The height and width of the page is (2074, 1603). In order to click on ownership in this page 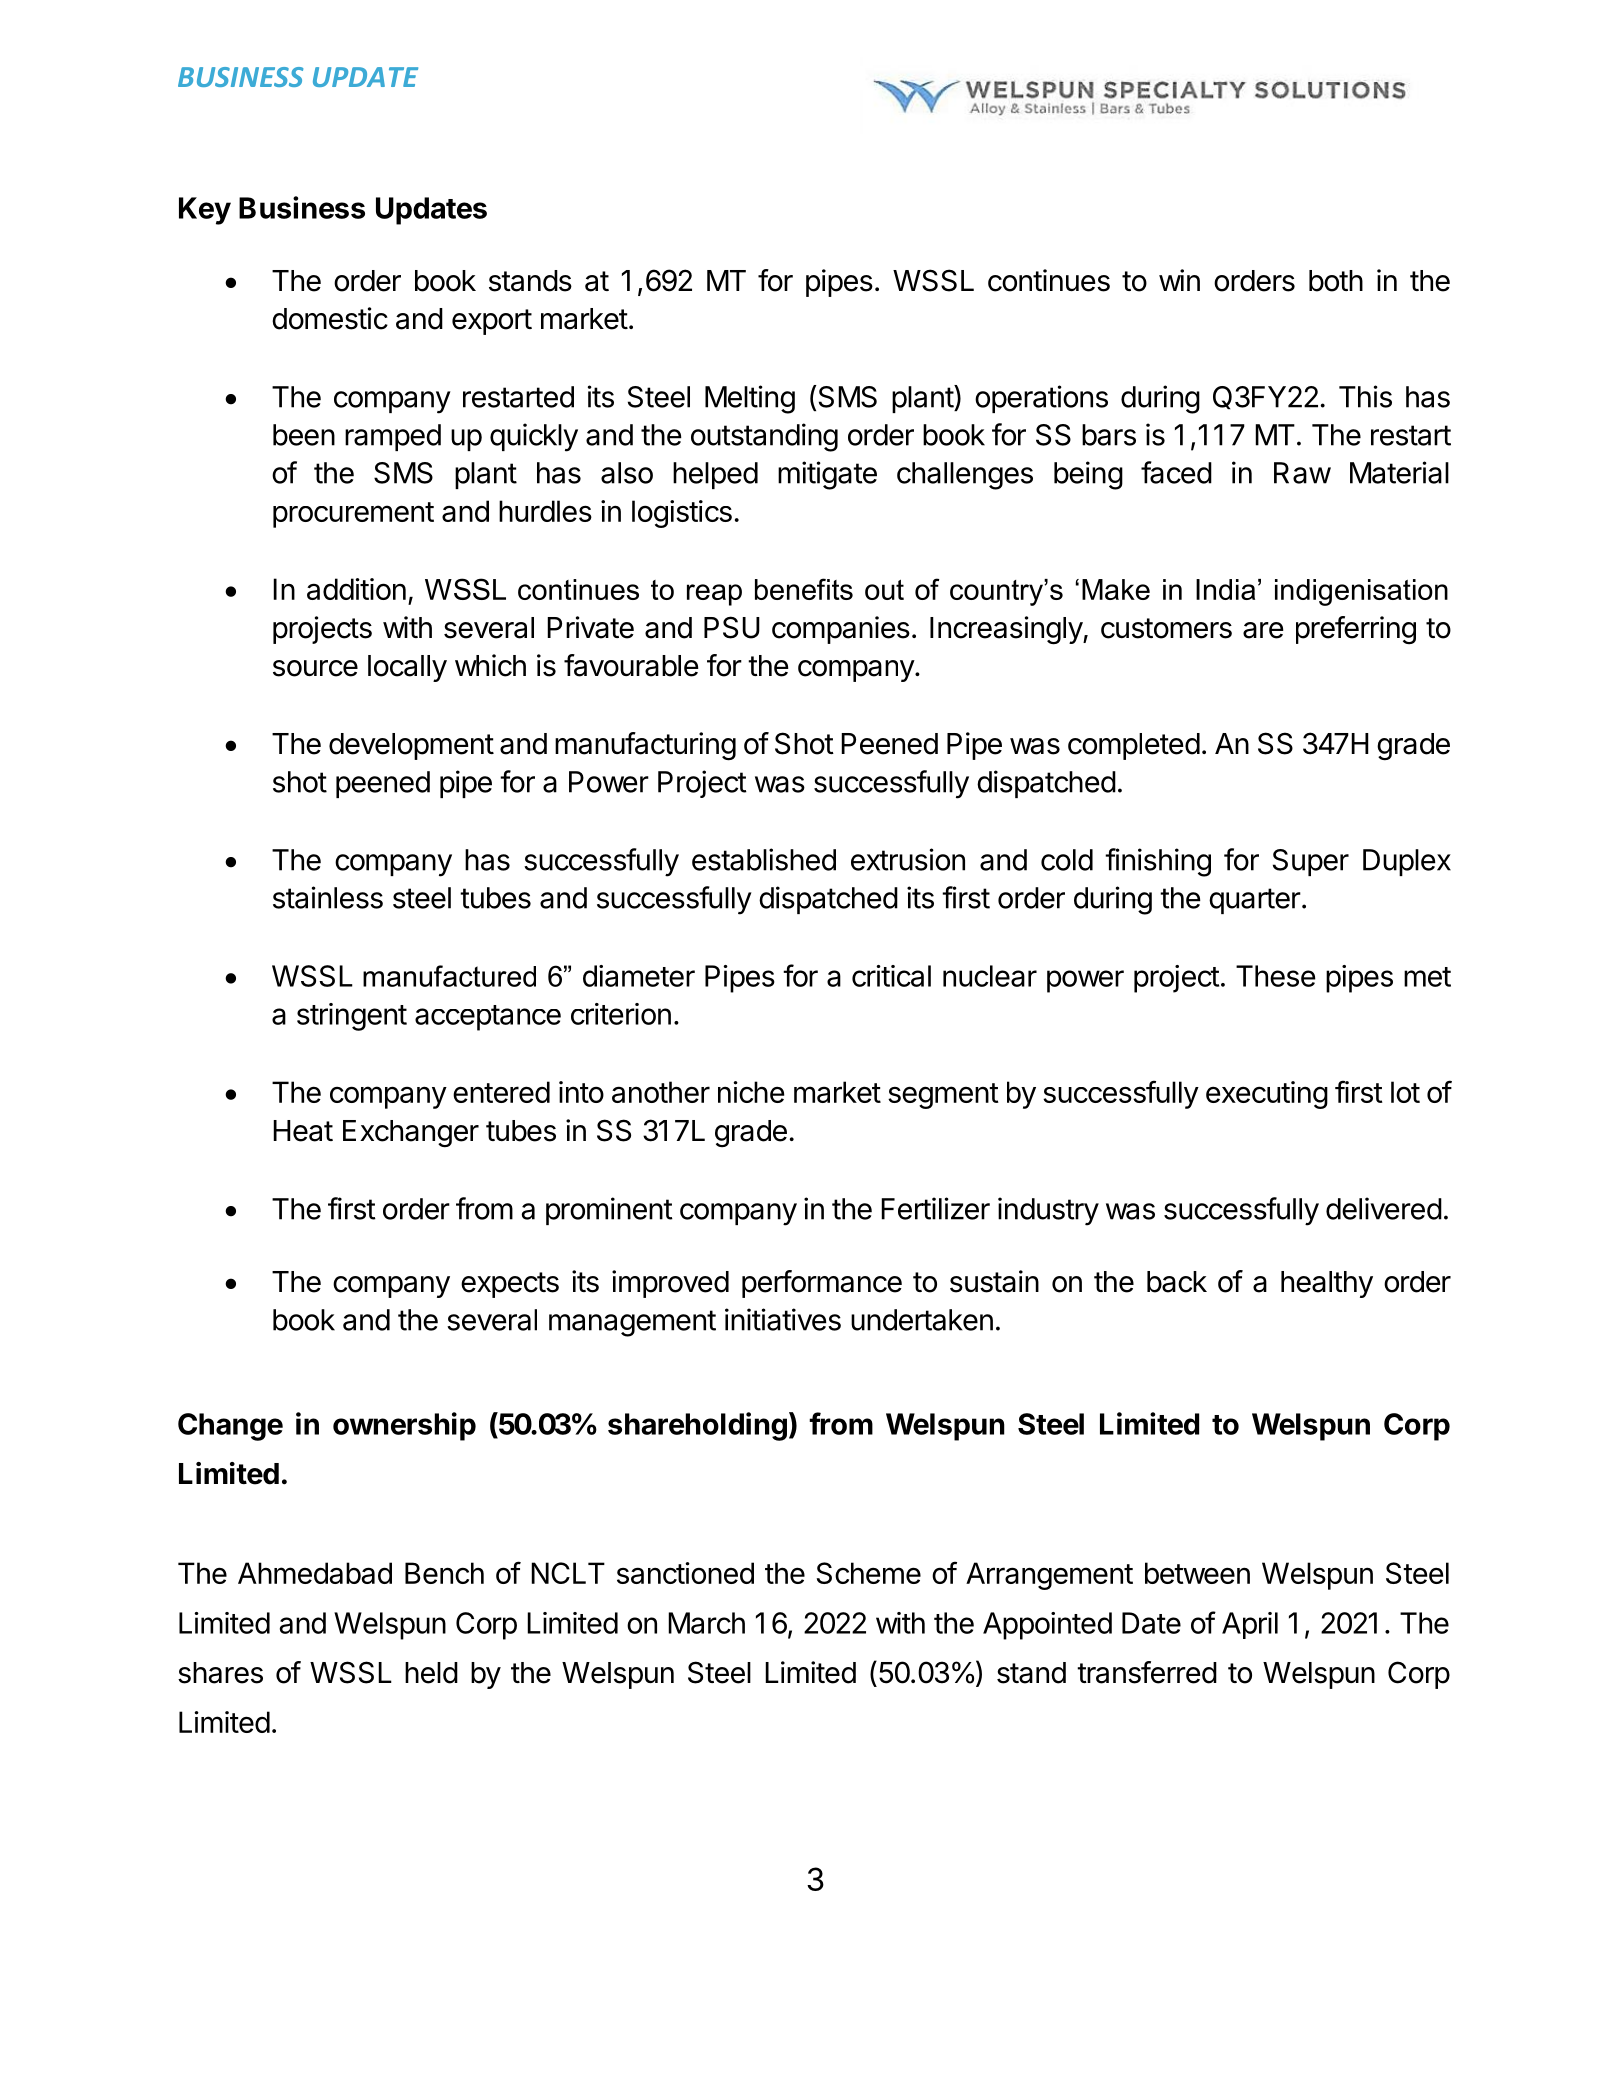, I will do `click(404, 1426)`.
